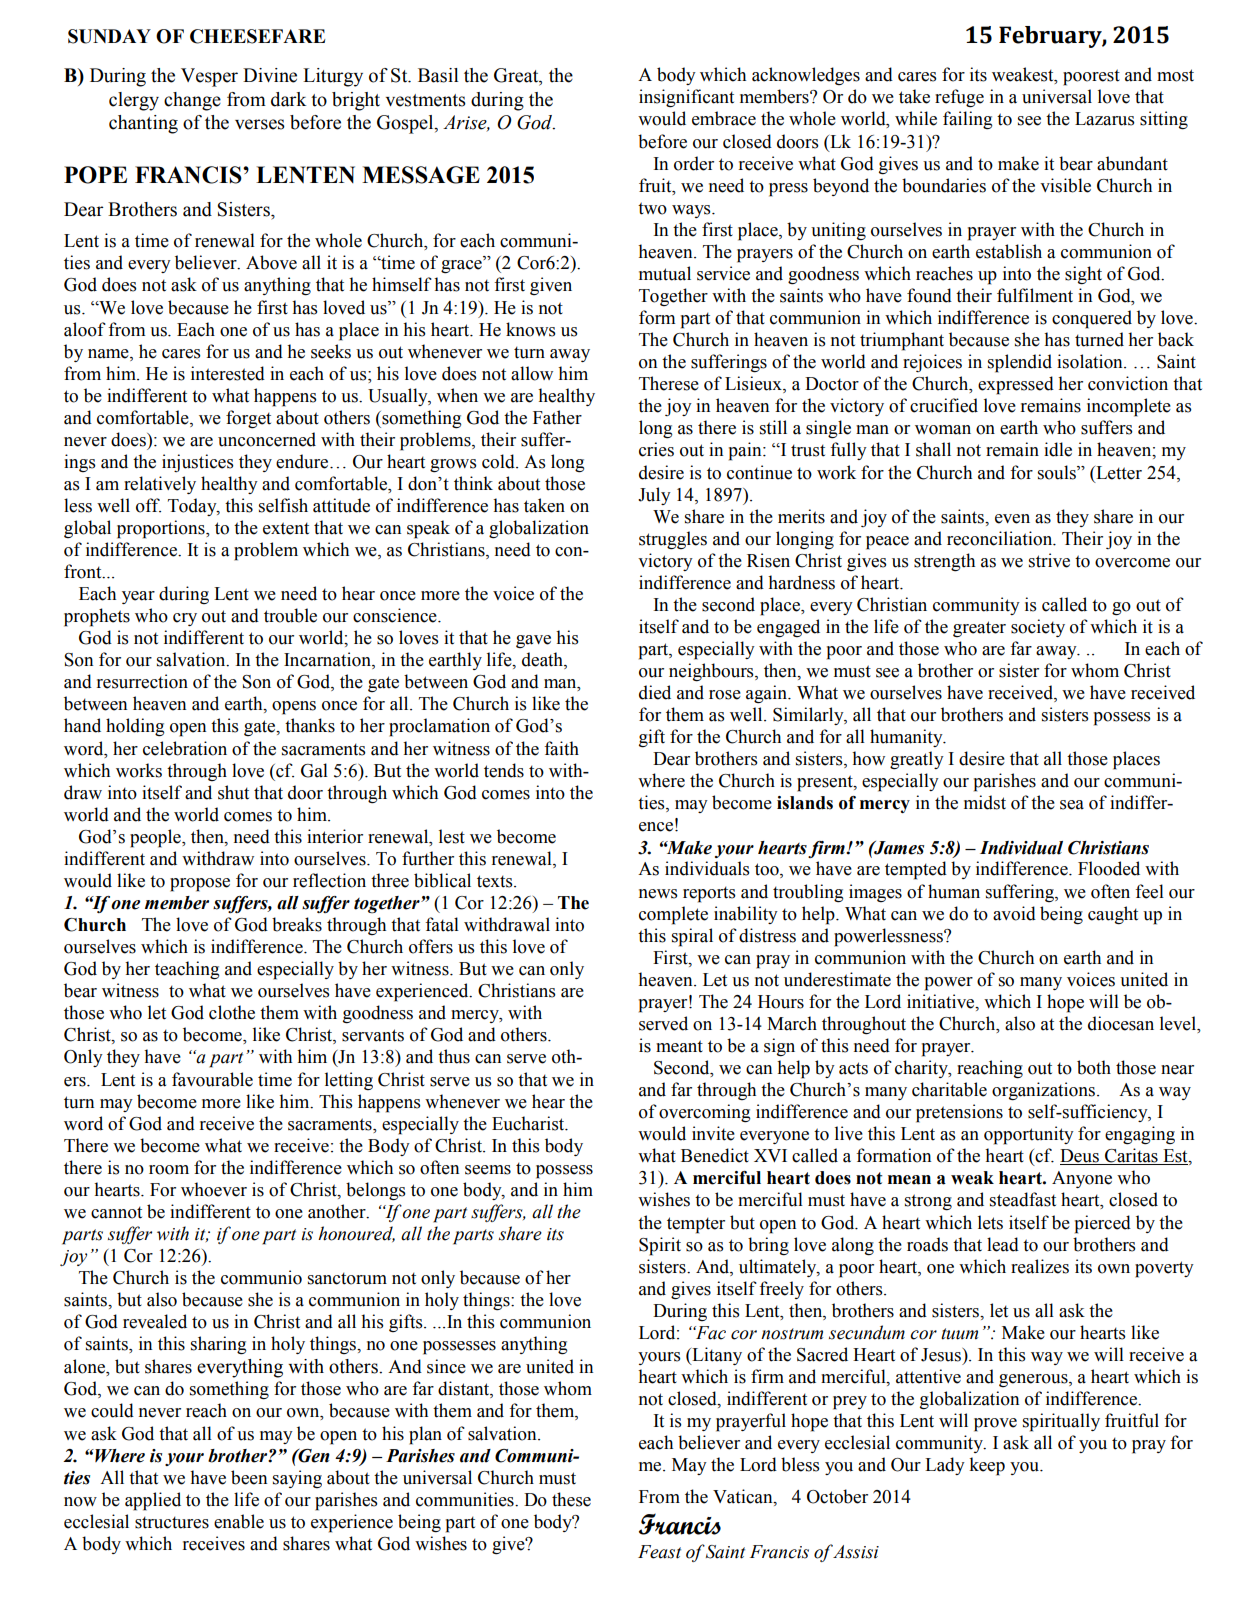 This screenshot has height=1599, width=1236. Describe the element at coordinates (656, 449) in the screenshot. I see `cries` at that location.
